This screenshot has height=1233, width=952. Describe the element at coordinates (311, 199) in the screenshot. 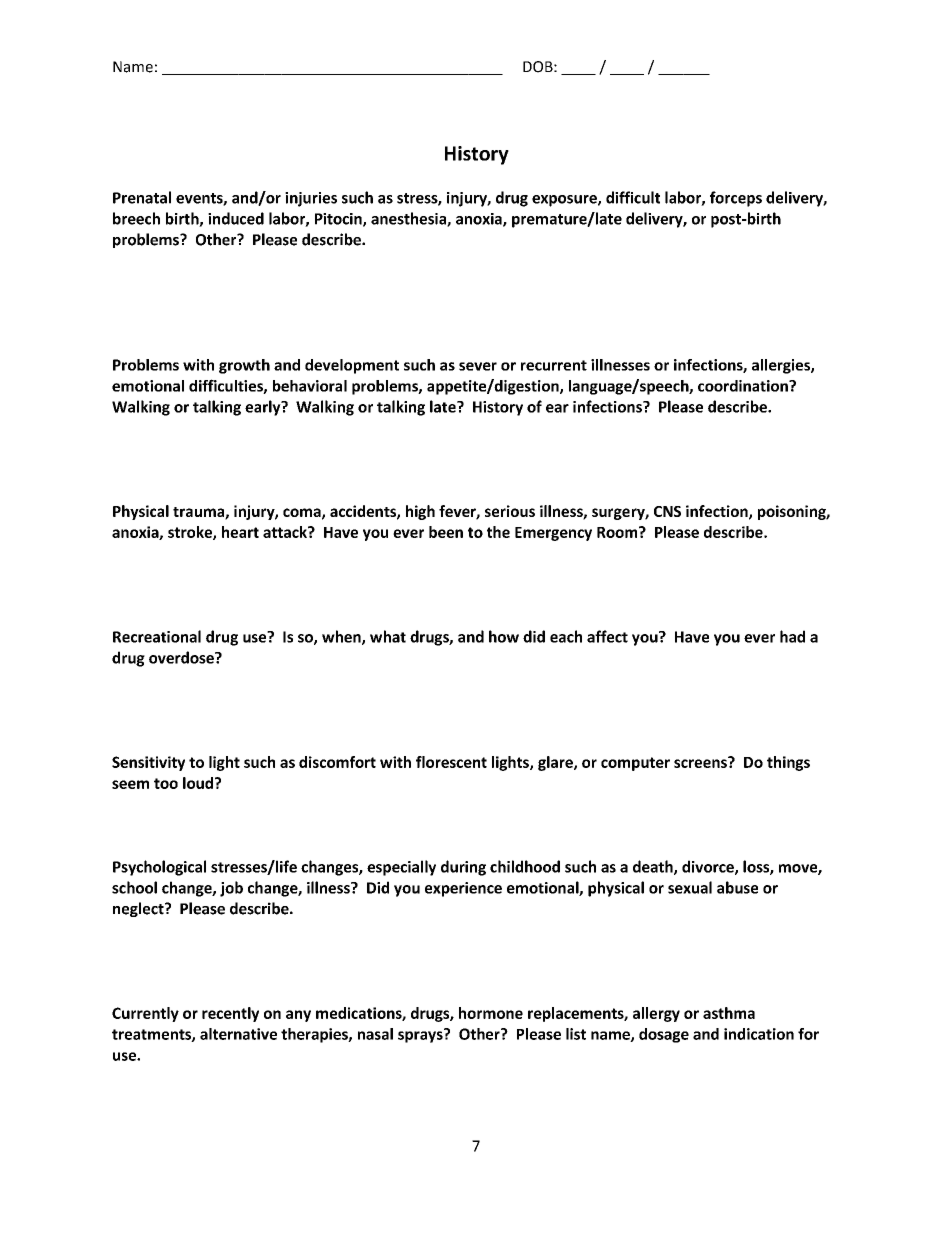

I see `injuries` at that location.
